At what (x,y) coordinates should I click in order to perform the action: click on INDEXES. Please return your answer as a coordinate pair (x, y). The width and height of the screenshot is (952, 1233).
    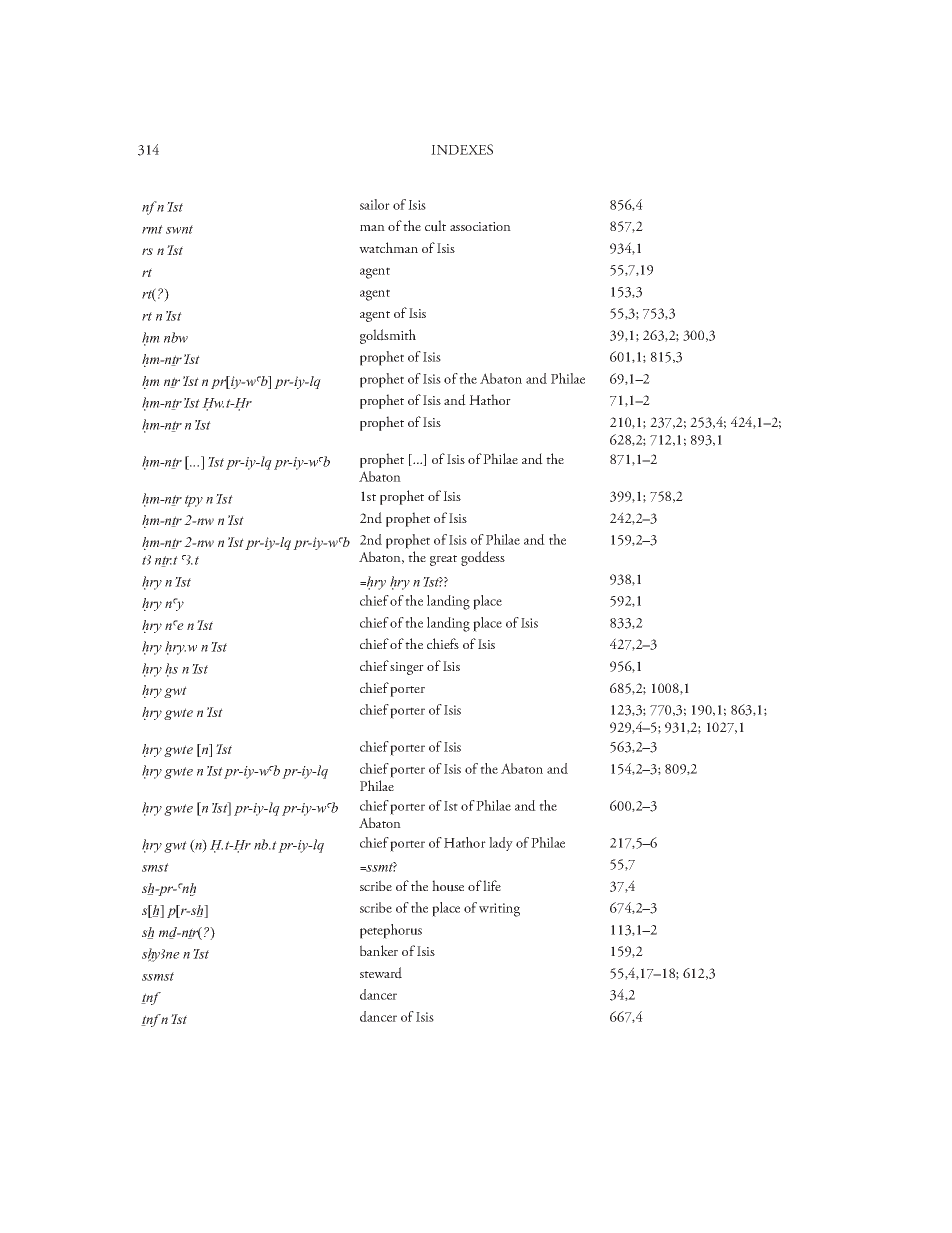
    Looking at the image, I should click on (462, 149).
